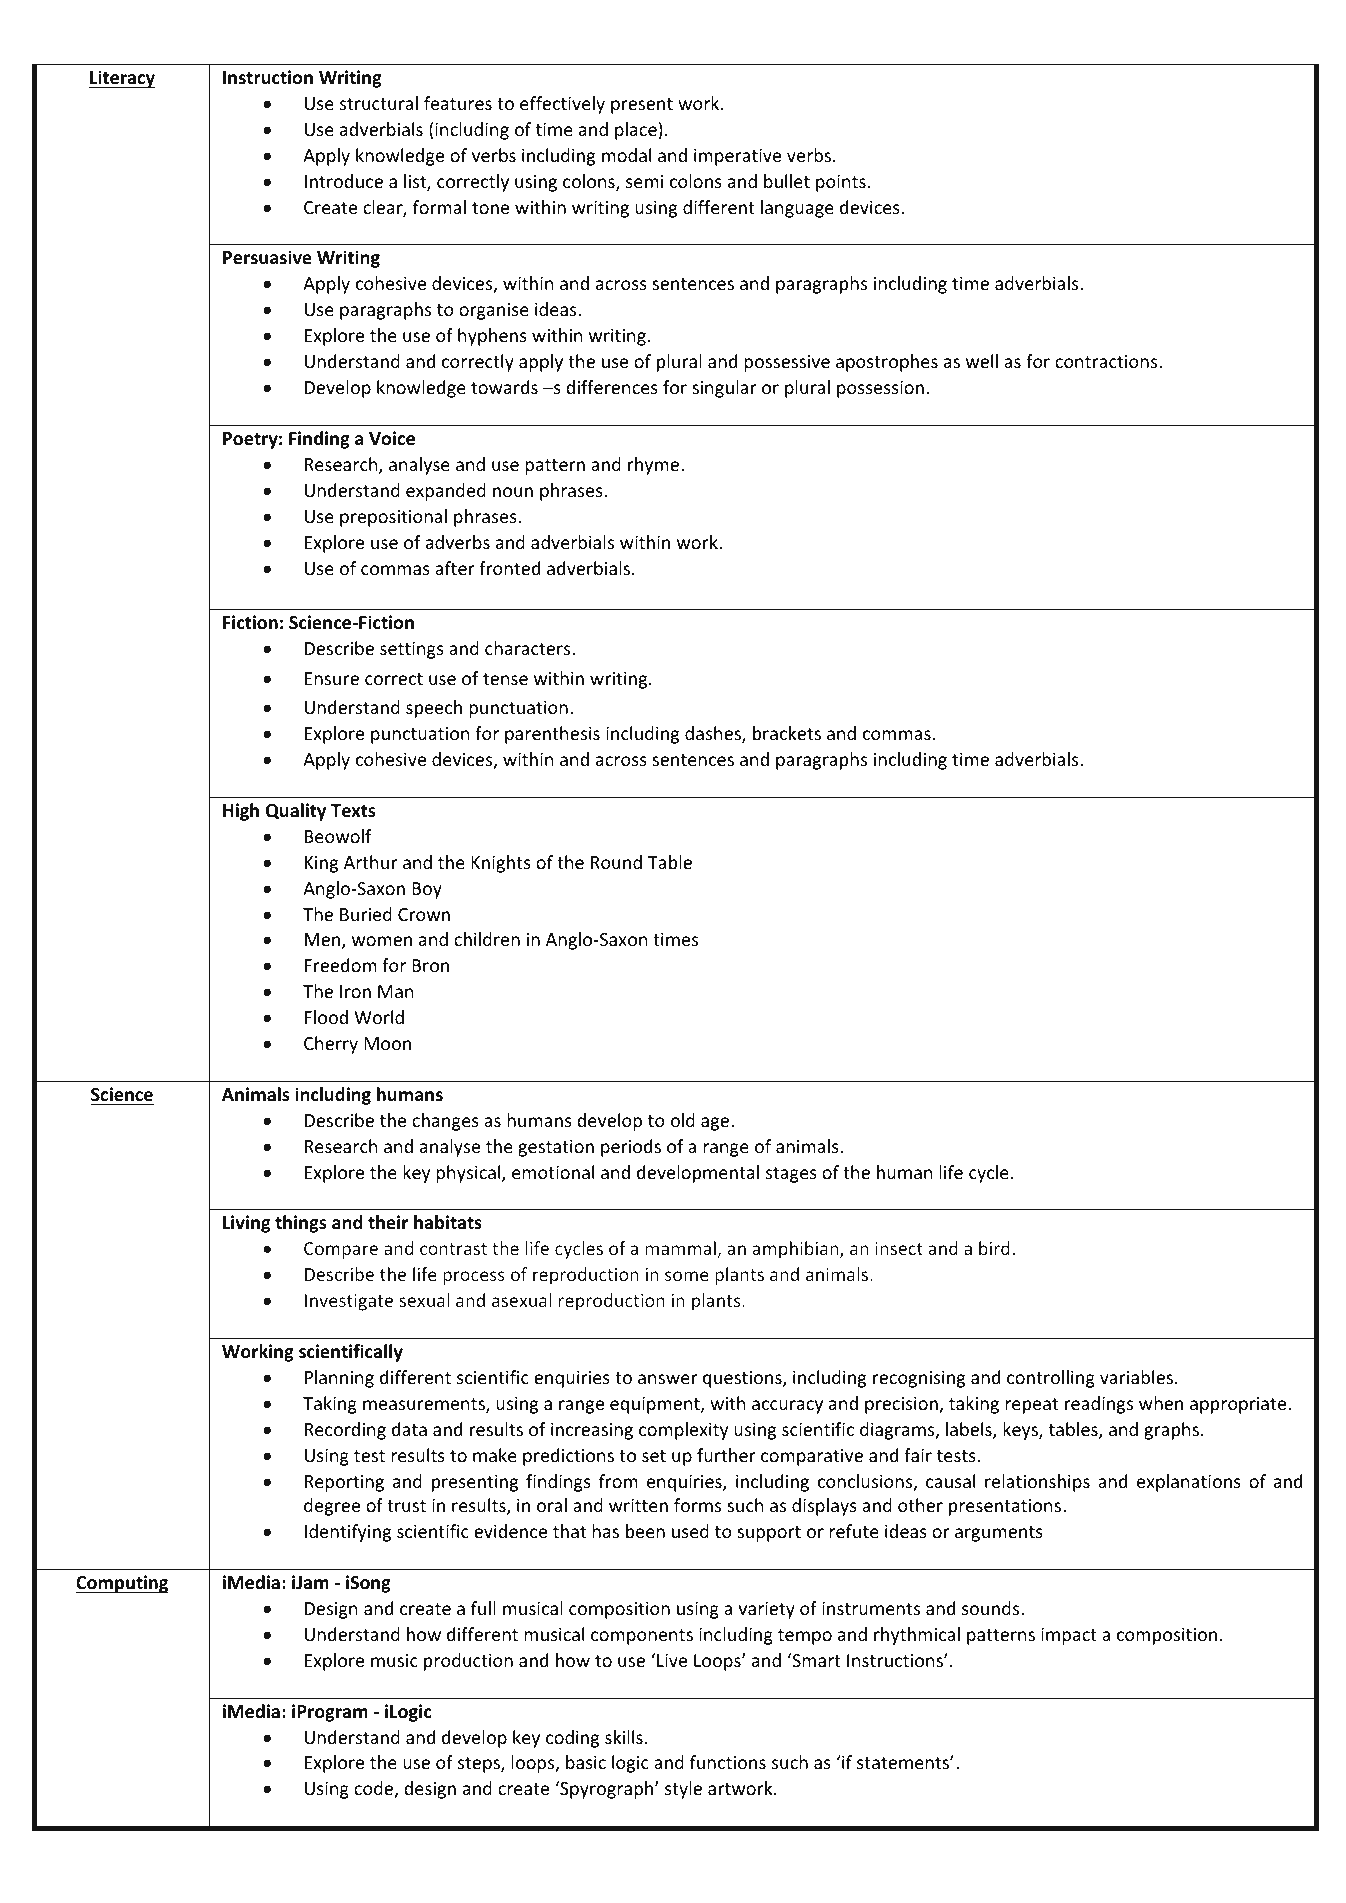 The height and width of the screenshot is (1903, 1346). I want to click on place, so click(636, 131).
